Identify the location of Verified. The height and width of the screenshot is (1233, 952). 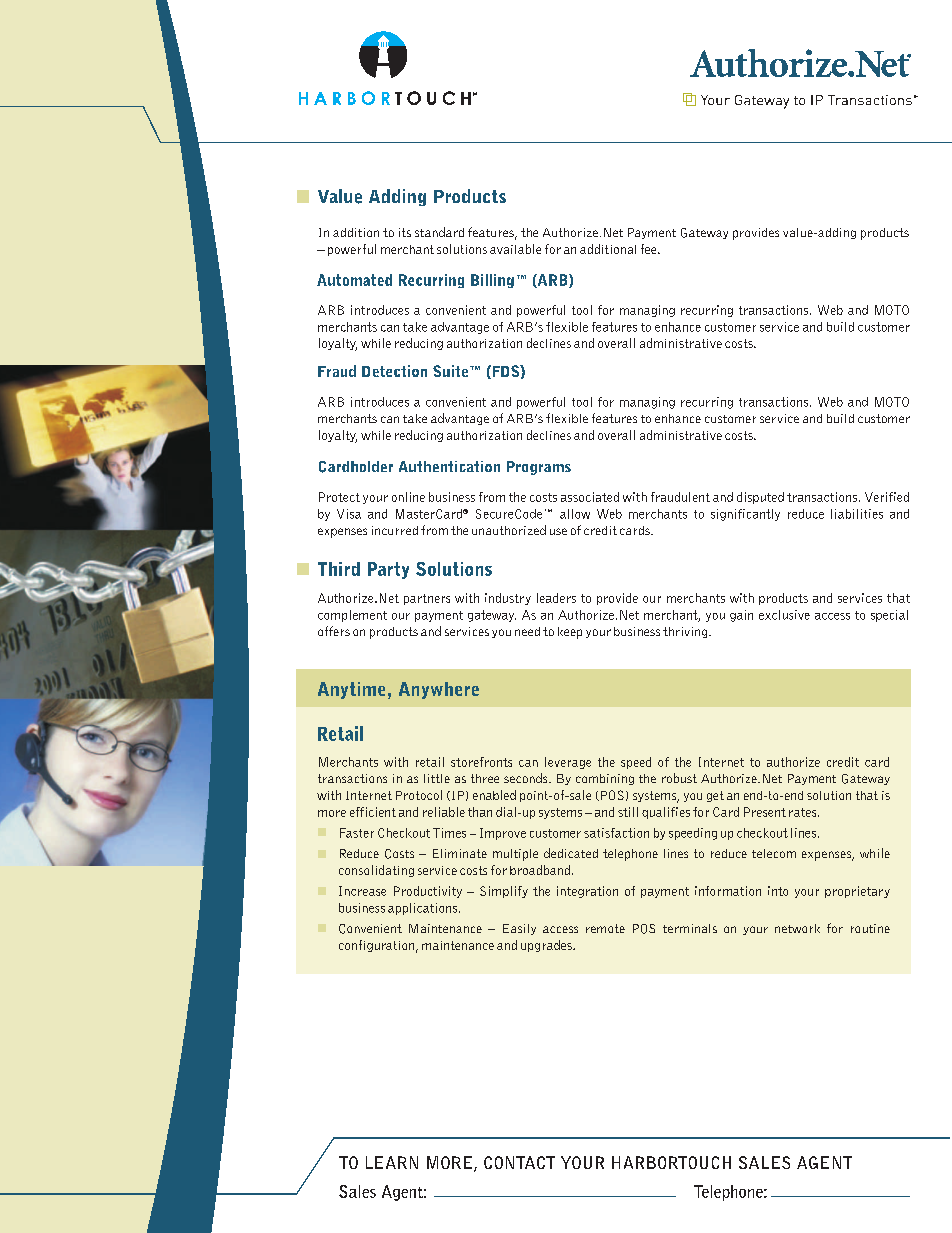
(887, 497).
